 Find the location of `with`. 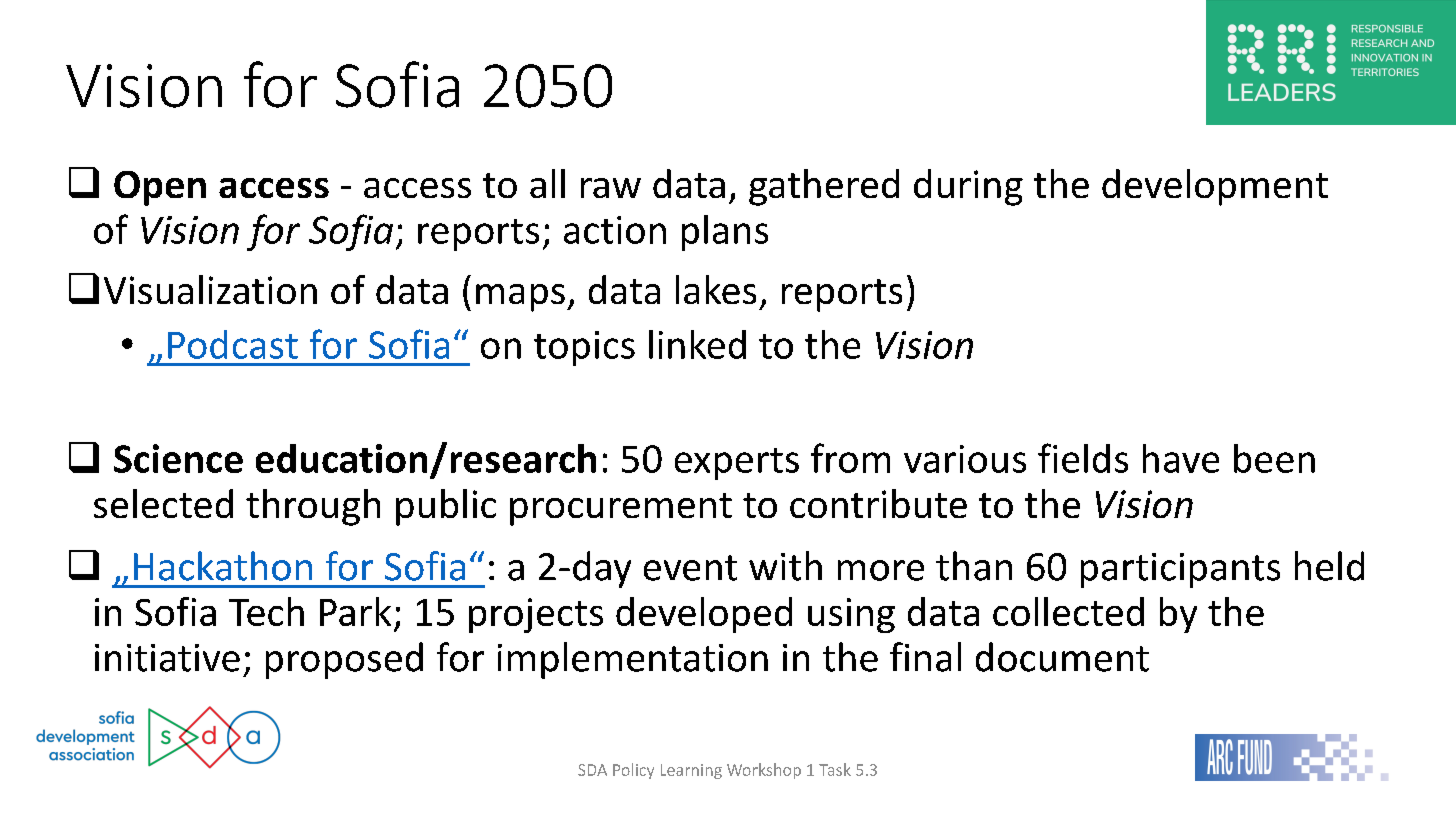

with is located at coordinates (785, 566).
